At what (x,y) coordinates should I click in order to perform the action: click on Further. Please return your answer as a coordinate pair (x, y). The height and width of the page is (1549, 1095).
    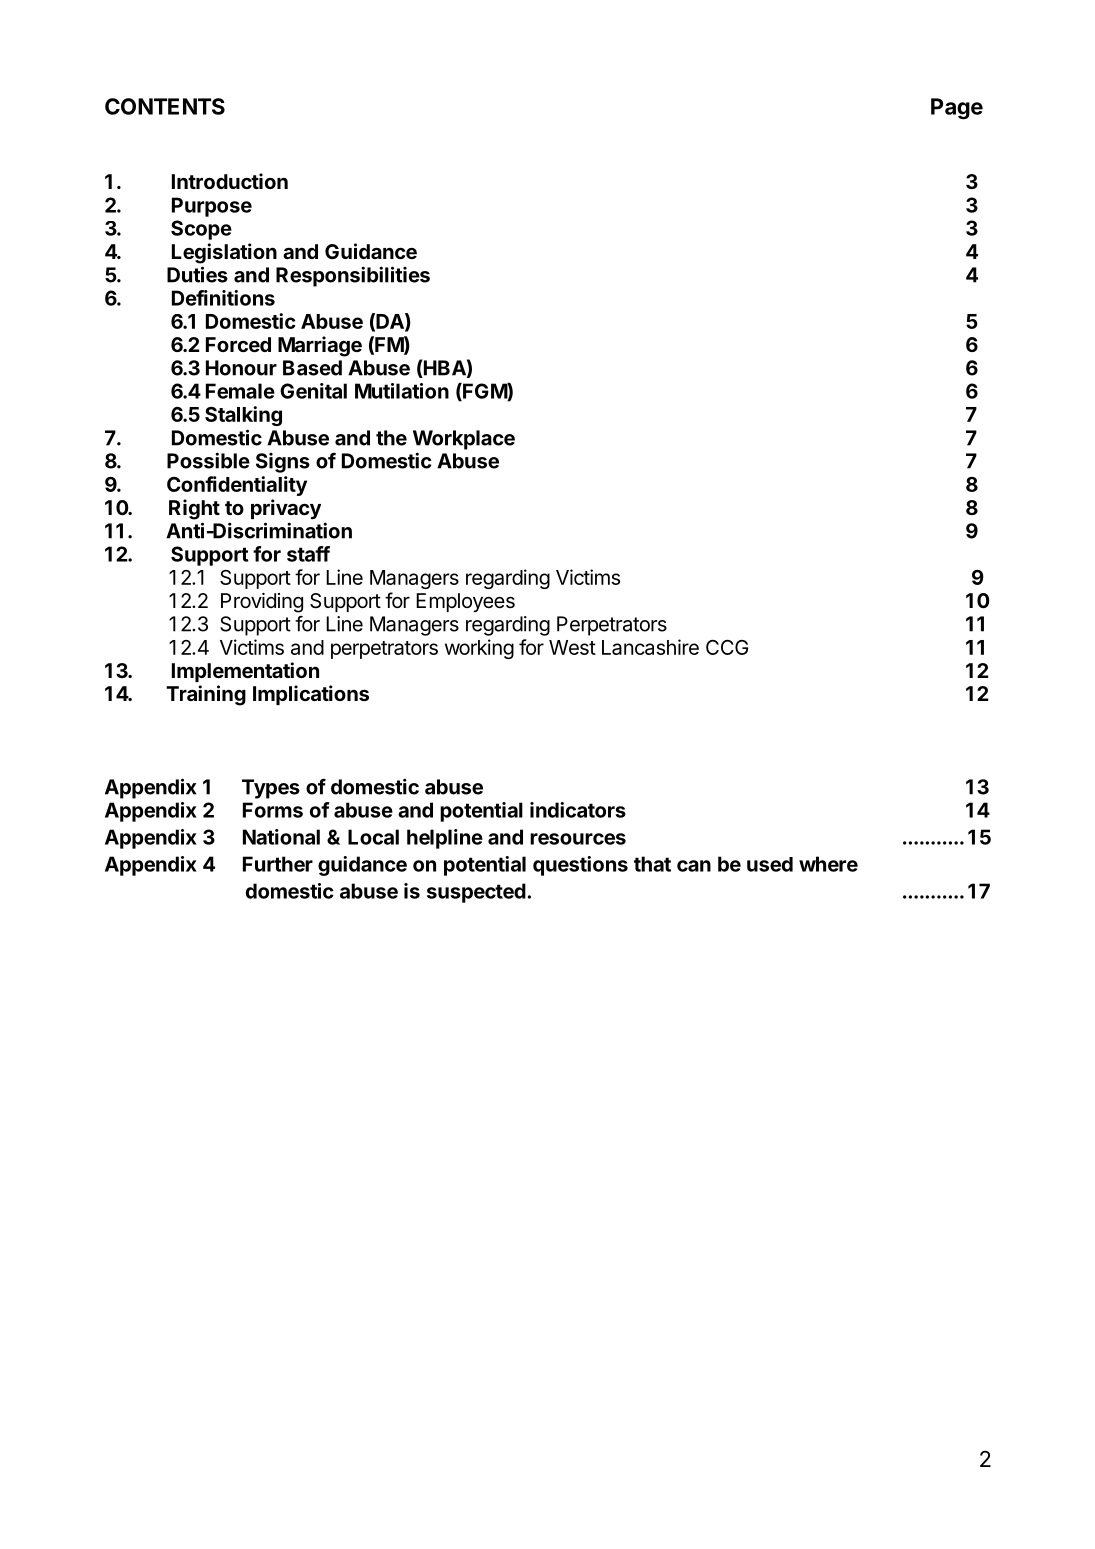
    Looking at the image, I should click on (278, 864).
